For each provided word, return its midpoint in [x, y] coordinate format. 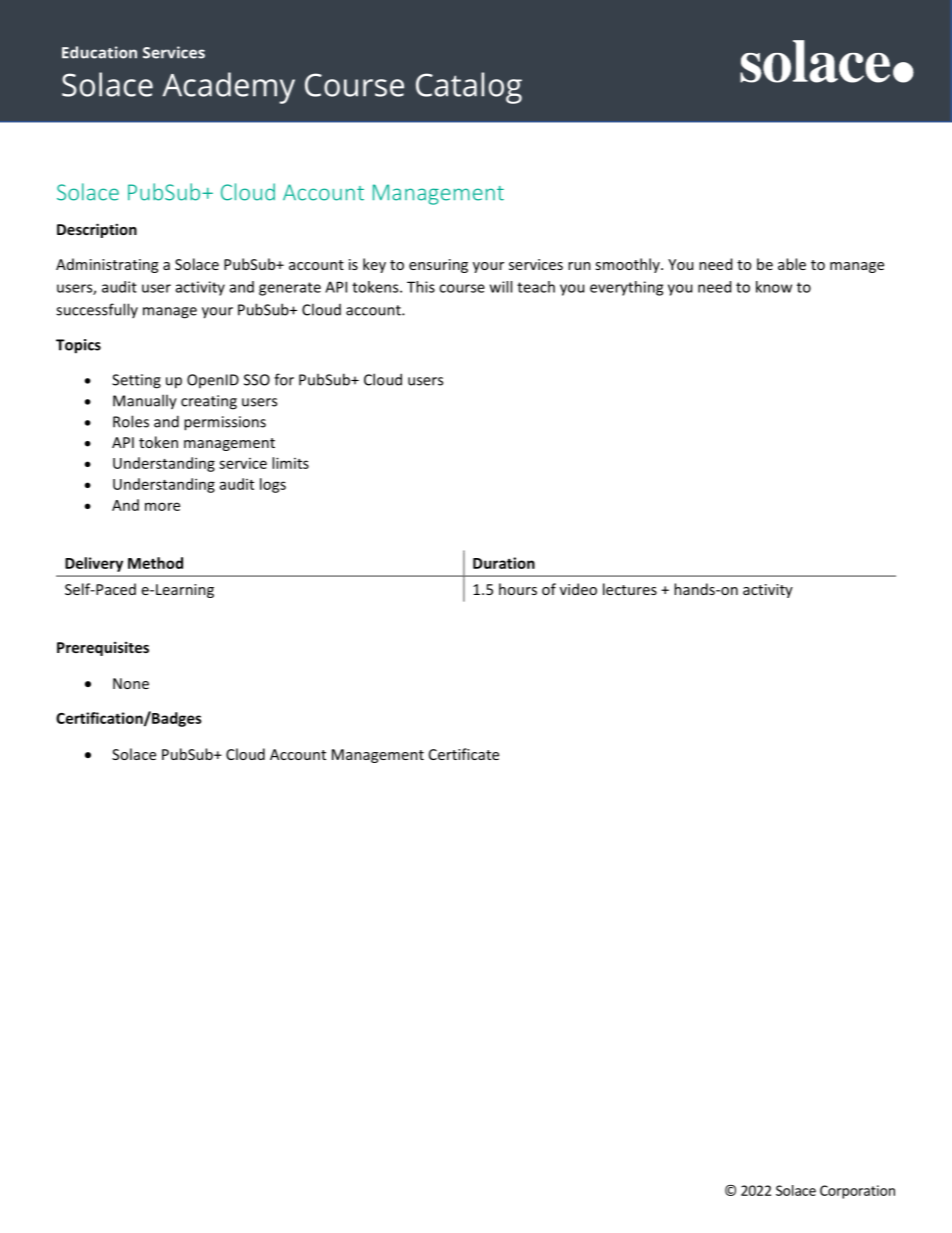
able [792, 264]
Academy [229, 88]
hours [518, 589]
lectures [630, 589]
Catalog [469, 88]
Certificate [464, 754]
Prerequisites [103, 648]
